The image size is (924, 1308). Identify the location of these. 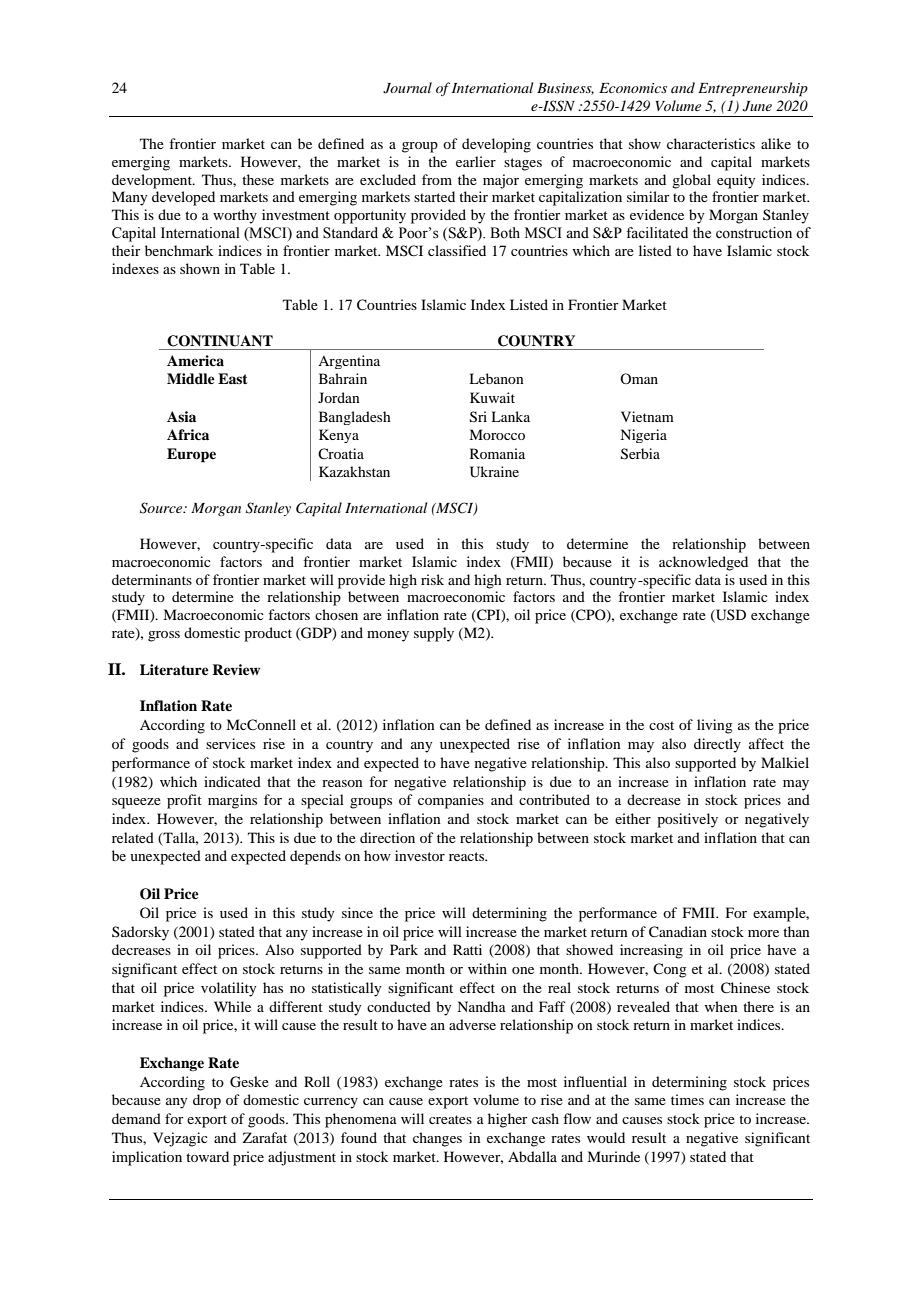
(258, 179).
